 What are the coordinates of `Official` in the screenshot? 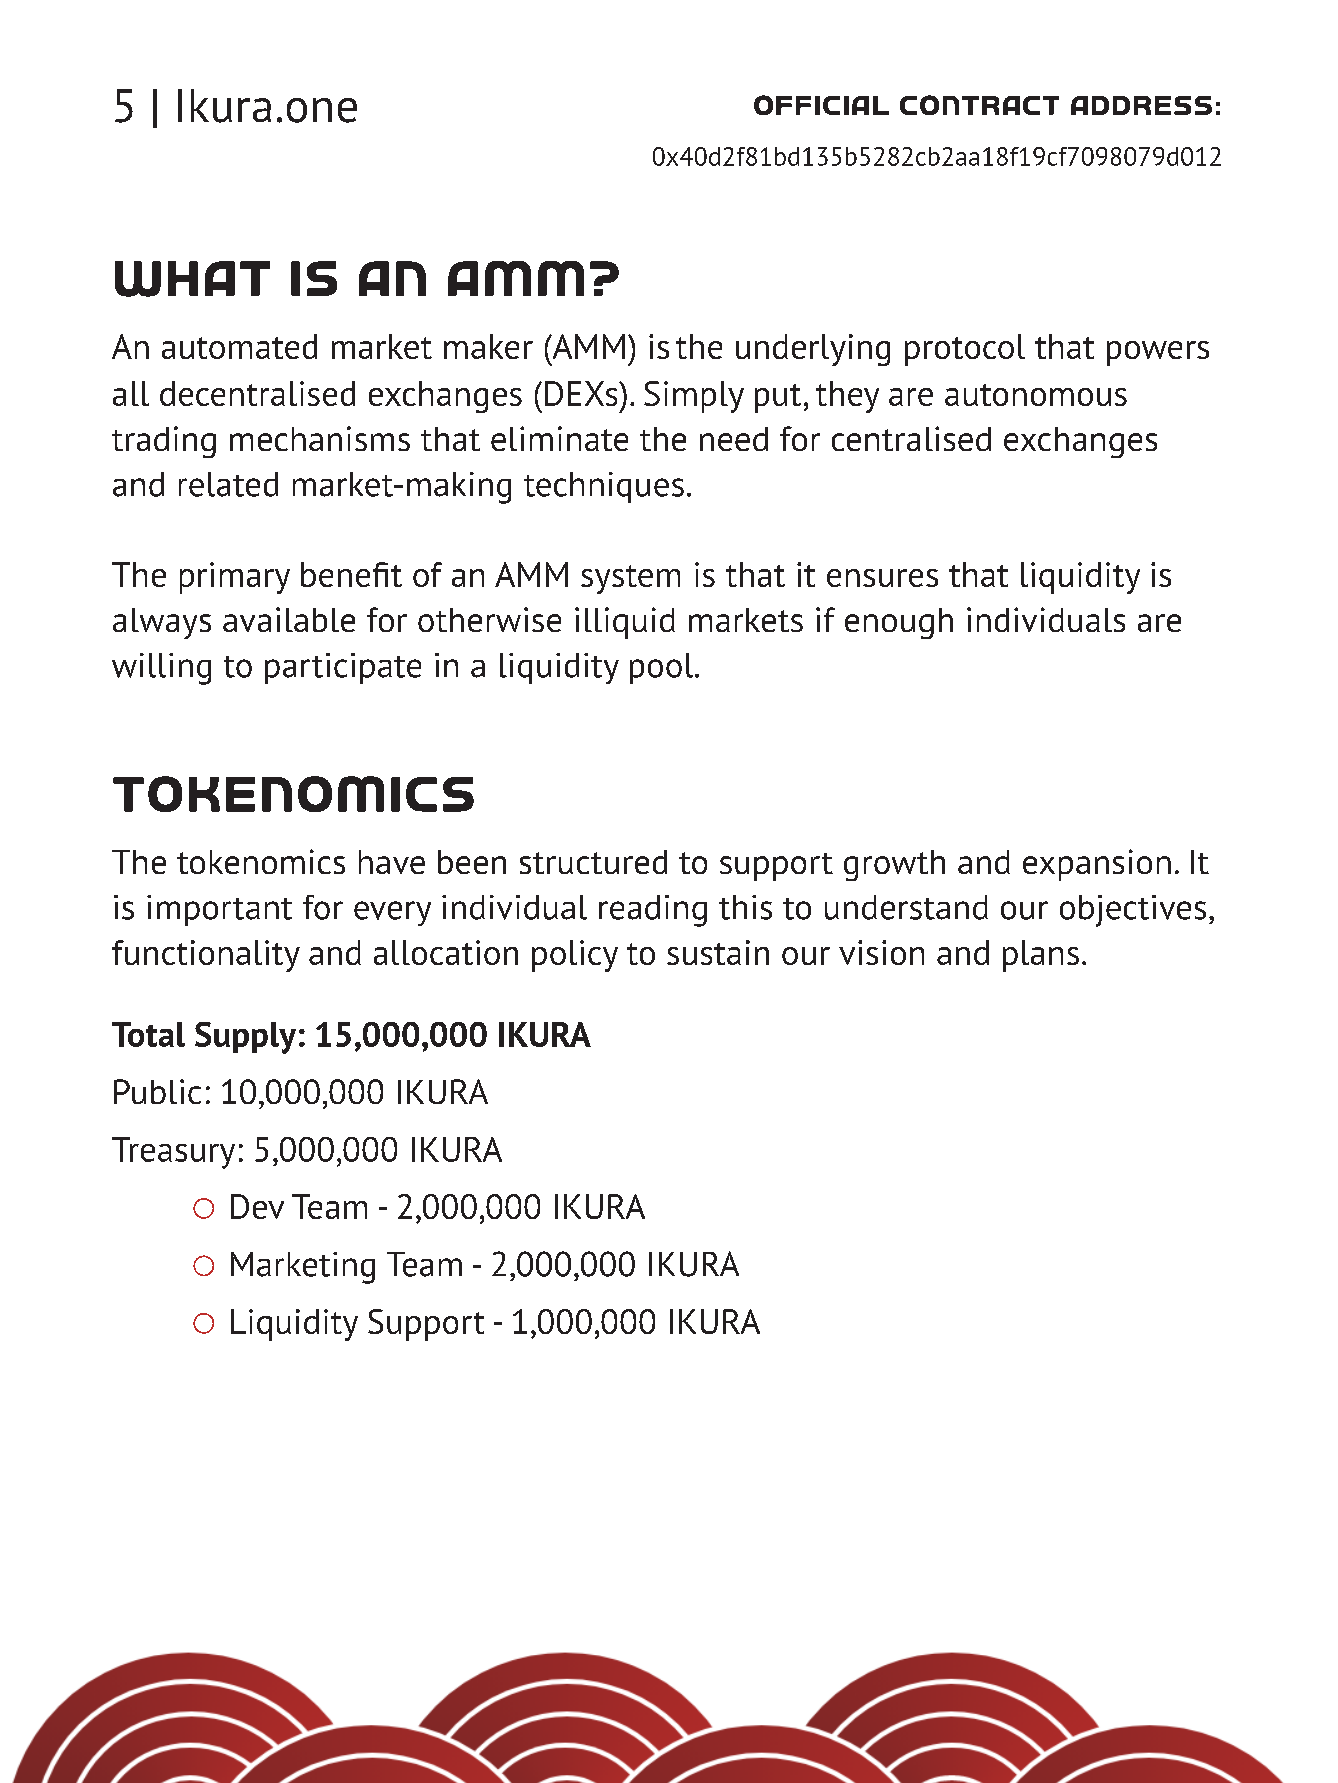 It's located at (821, 105).
